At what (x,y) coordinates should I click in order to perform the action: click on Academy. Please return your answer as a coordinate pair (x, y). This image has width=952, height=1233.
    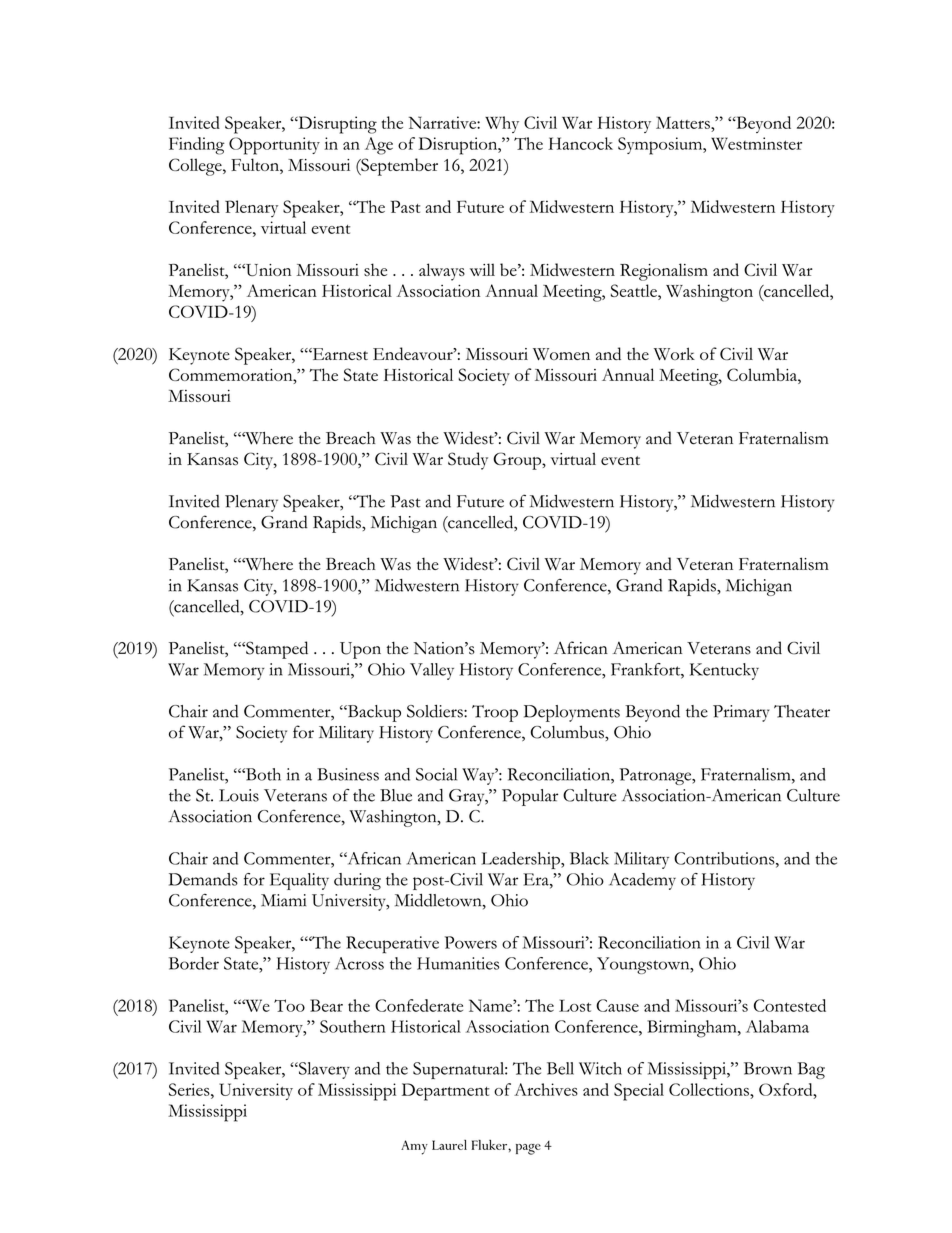
    Looking at the image, I should click on (642, 881).
